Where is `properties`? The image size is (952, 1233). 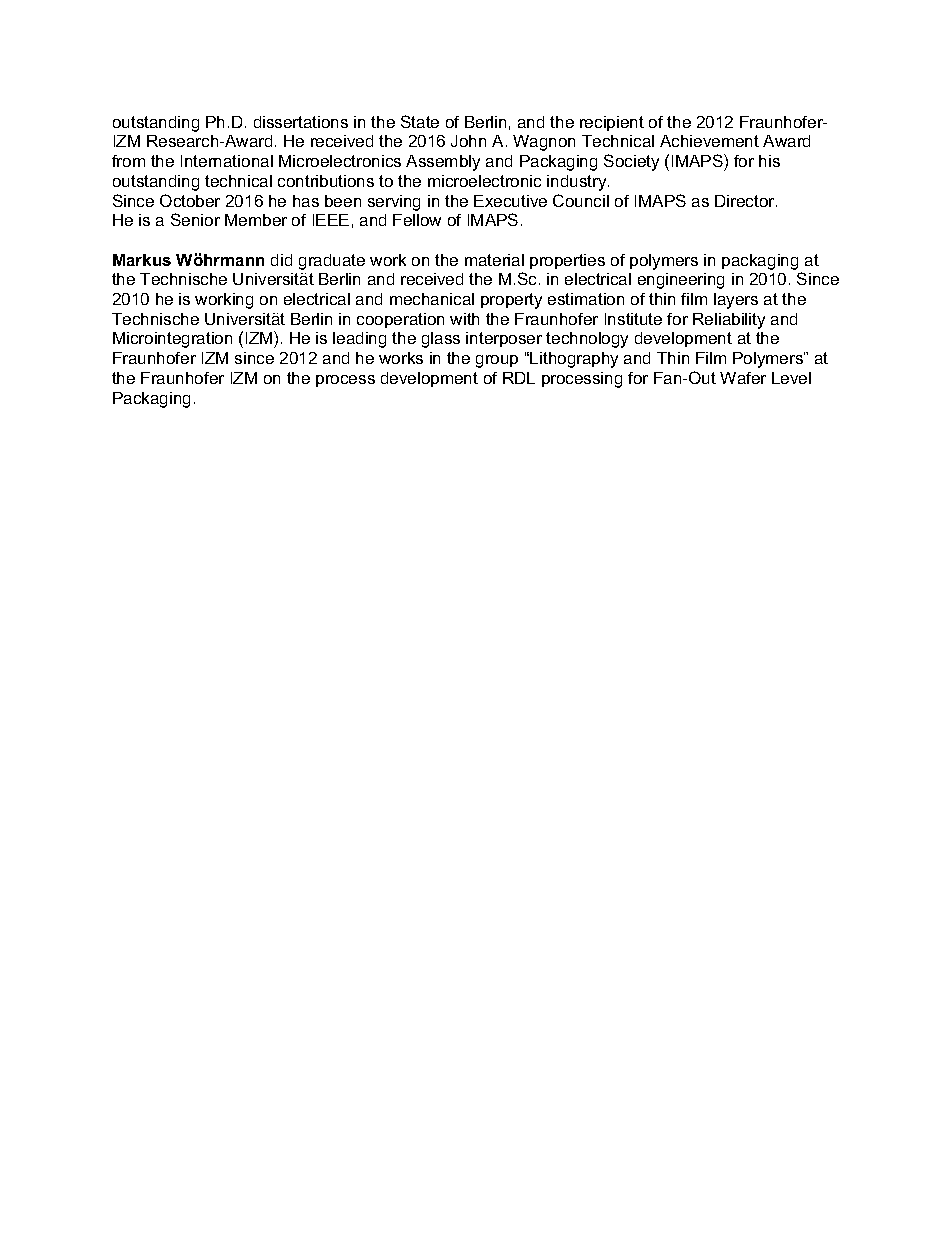
properties is located at coordinates (567, 261).
